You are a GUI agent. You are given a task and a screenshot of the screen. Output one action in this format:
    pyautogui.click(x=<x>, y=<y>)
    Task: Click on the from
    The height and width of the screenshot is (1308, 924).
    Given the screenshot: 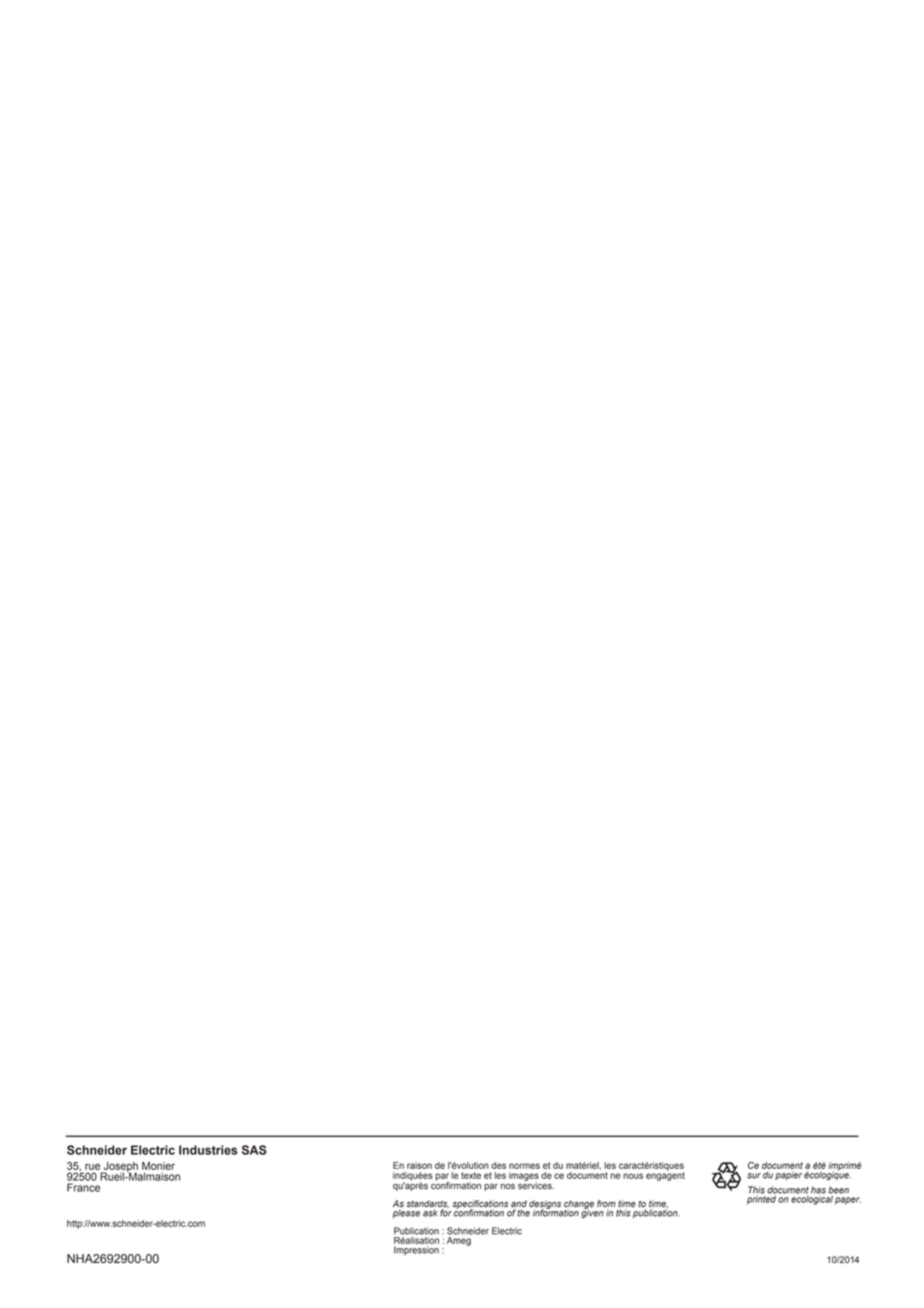 What is the action you would take?
    pyautogui.click(x=606, y=1205)
